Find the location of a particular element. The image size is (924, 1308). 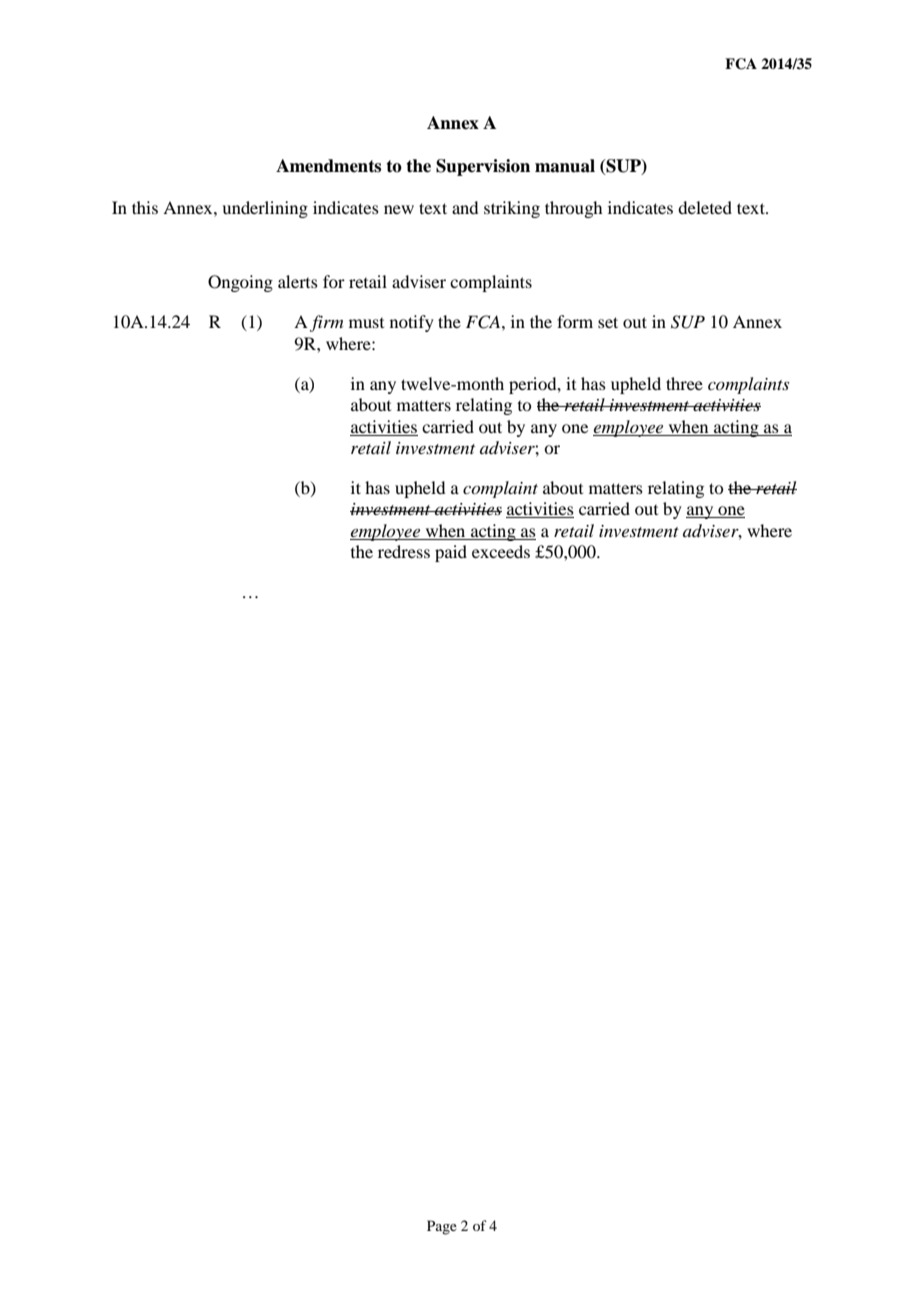

paid is located at coordinates (451, 553).
